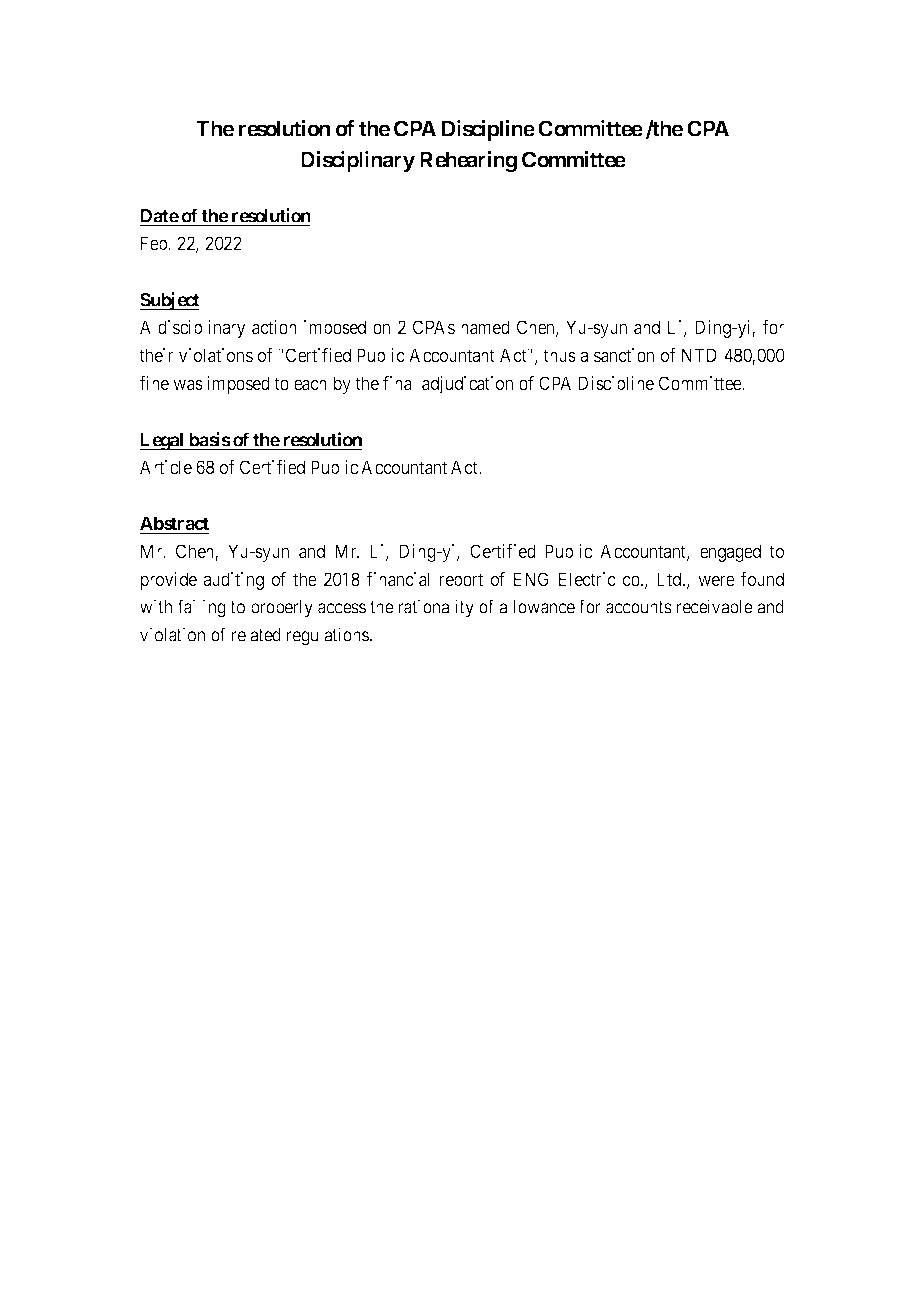 The height and width of the document is (1308, 924). Describe the element at coordinates (485, 327) in the document. I see `named` at that location.
